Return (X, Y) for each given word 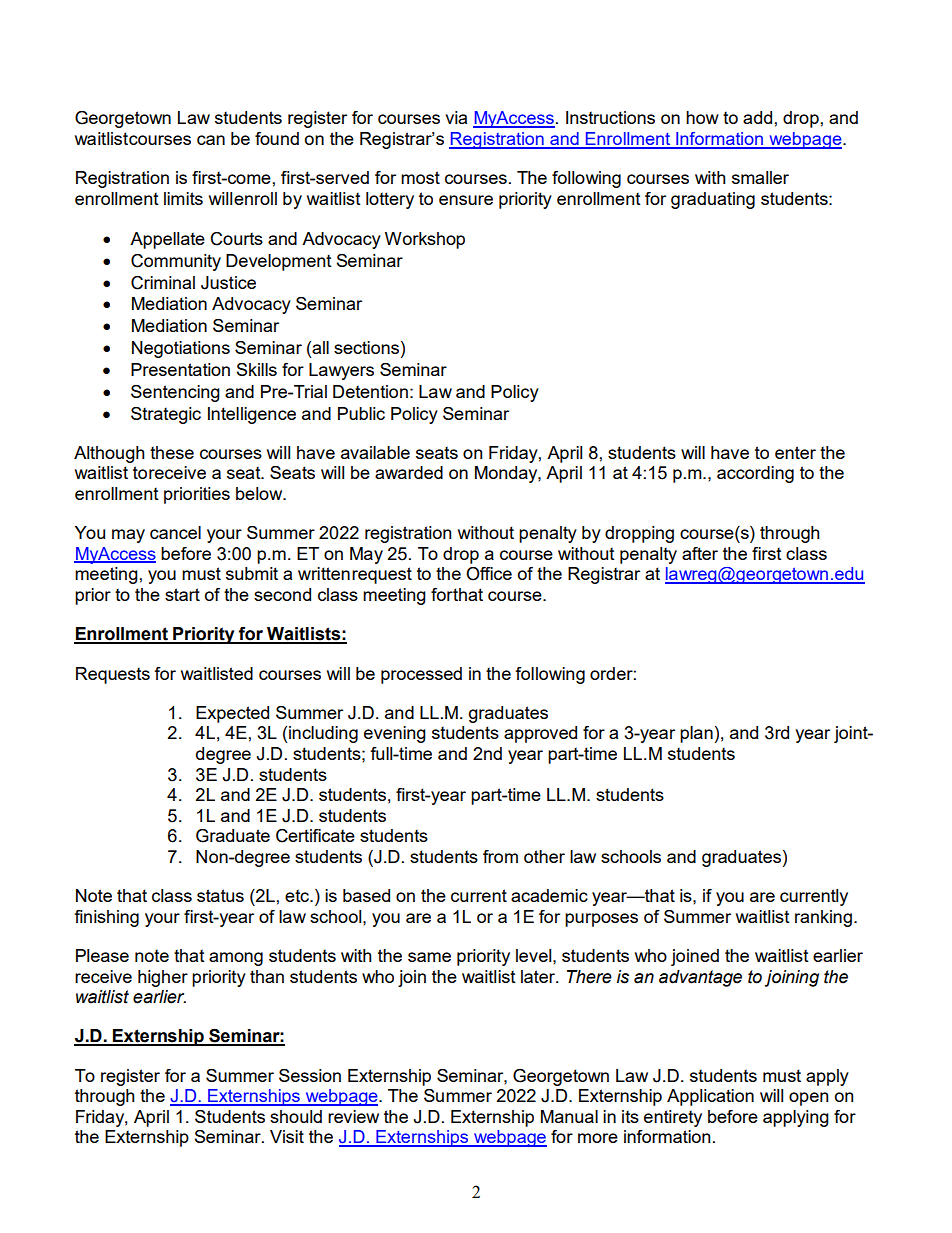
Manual (569, 1116)
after (700, 553)
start (182, 594)
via (456, 117)
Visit (287, 1136)
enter (795, 452)
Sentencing (175, 393)
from (500, 856)
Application (710, 1097)
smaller (760, 177)
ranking (823, 918)
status (220, 895)
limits (183, 198)
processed (421, 675)
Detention (370, 391)
